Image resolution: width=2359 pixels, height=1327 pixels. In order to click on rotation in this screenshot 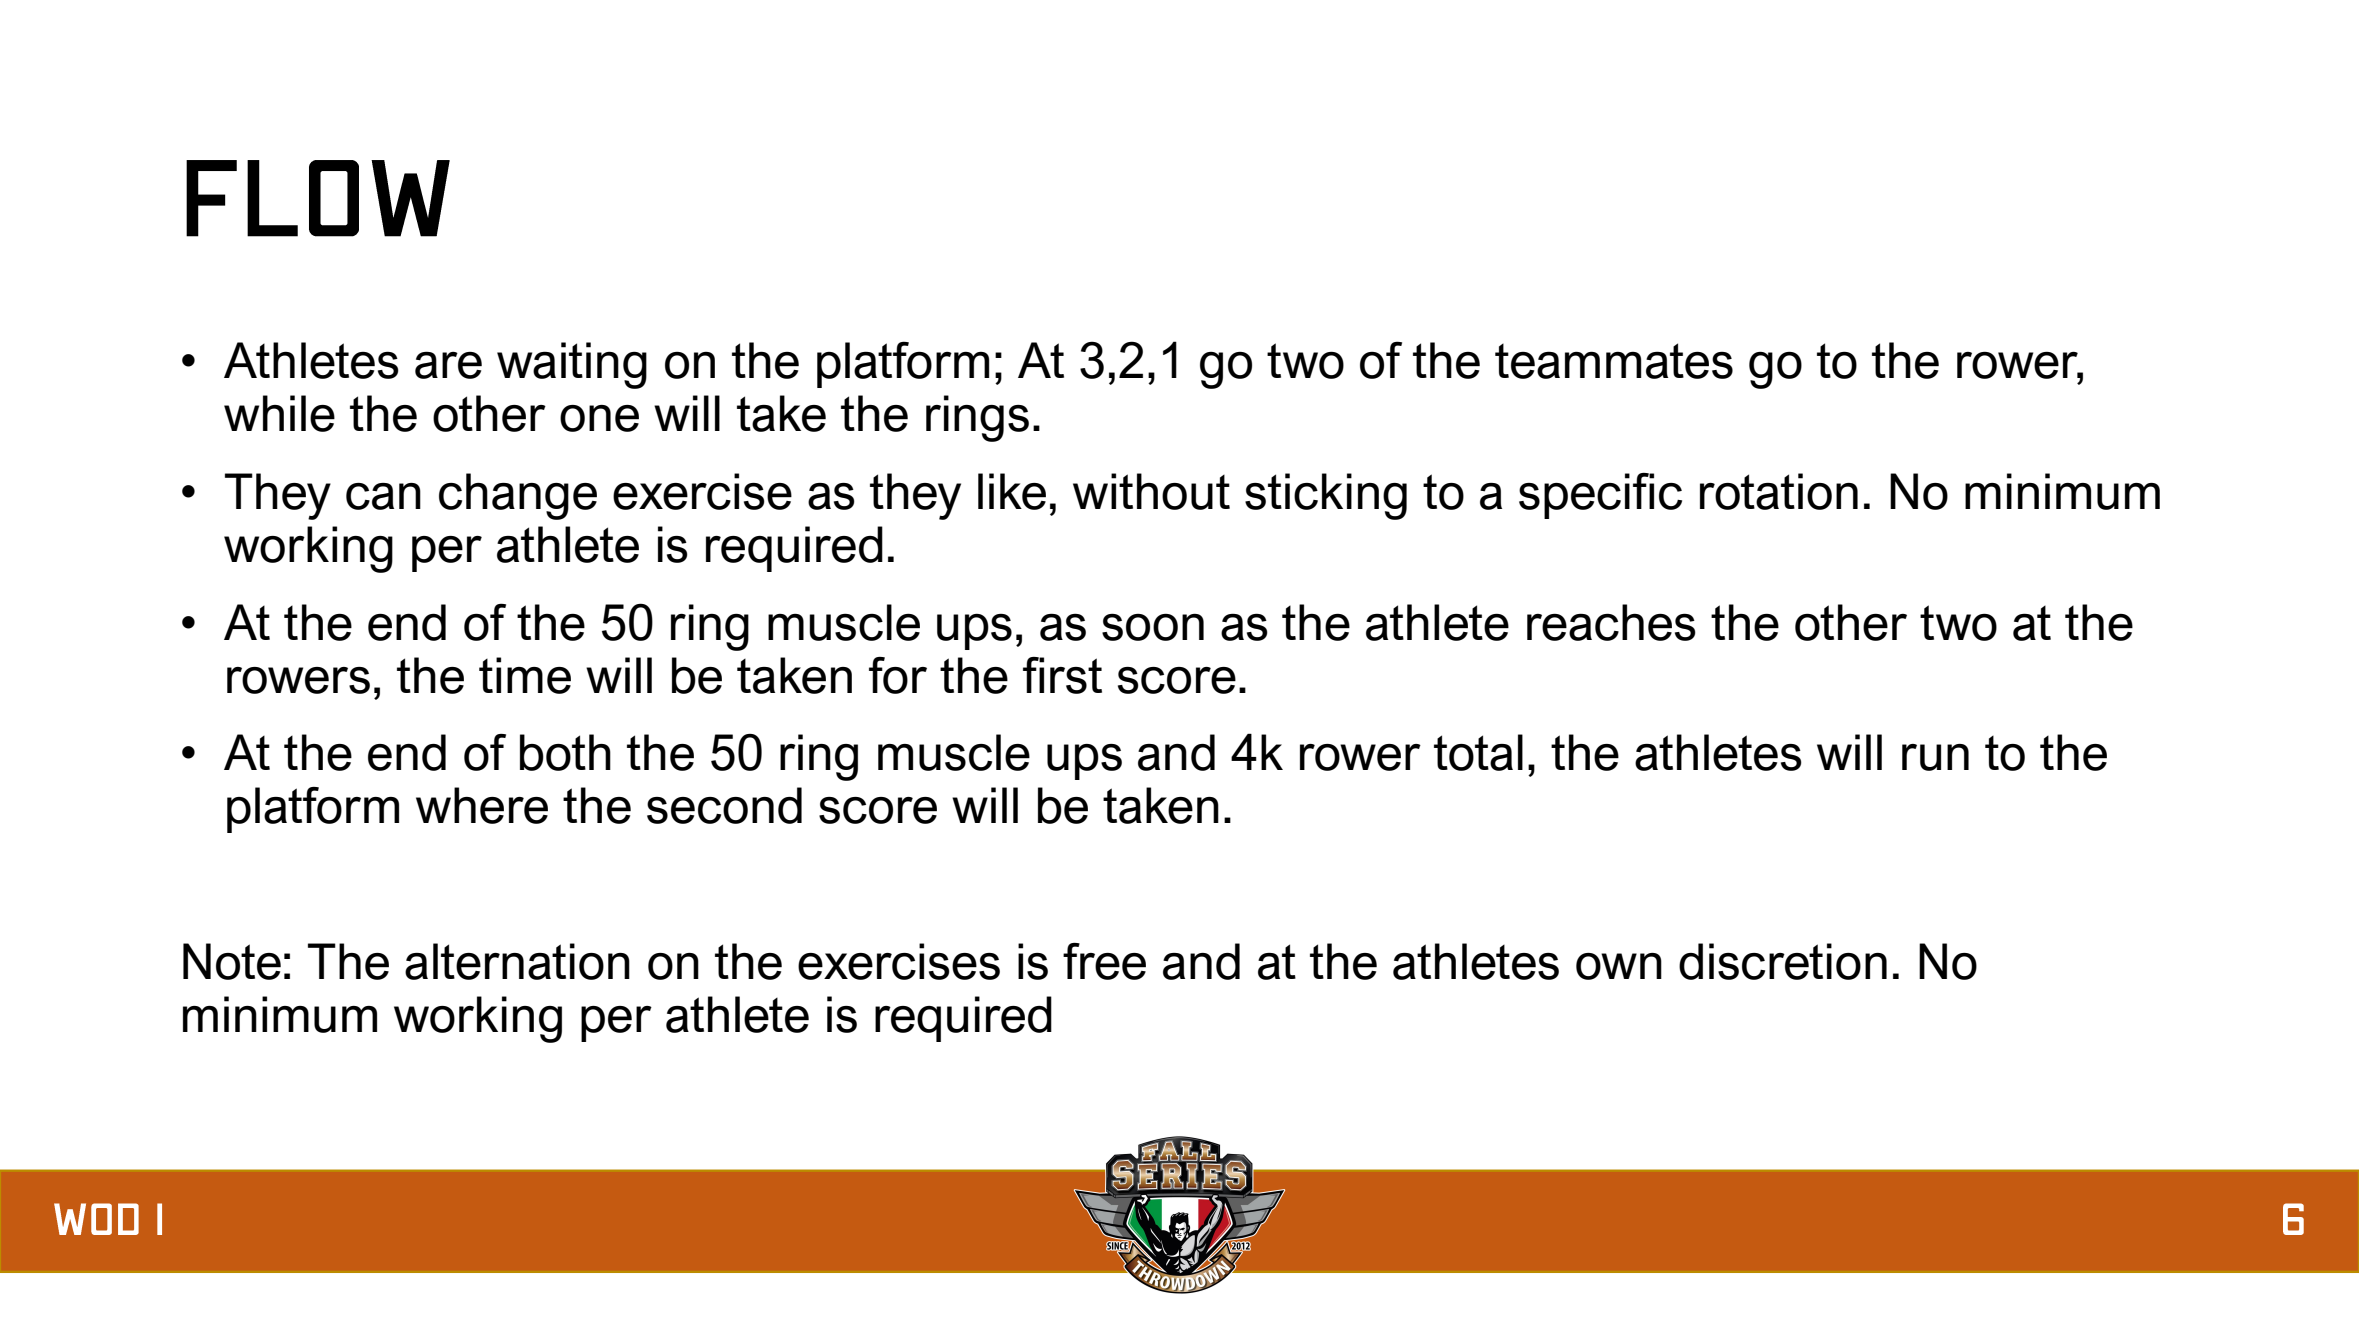, I will do `click(1779, 491)`.
